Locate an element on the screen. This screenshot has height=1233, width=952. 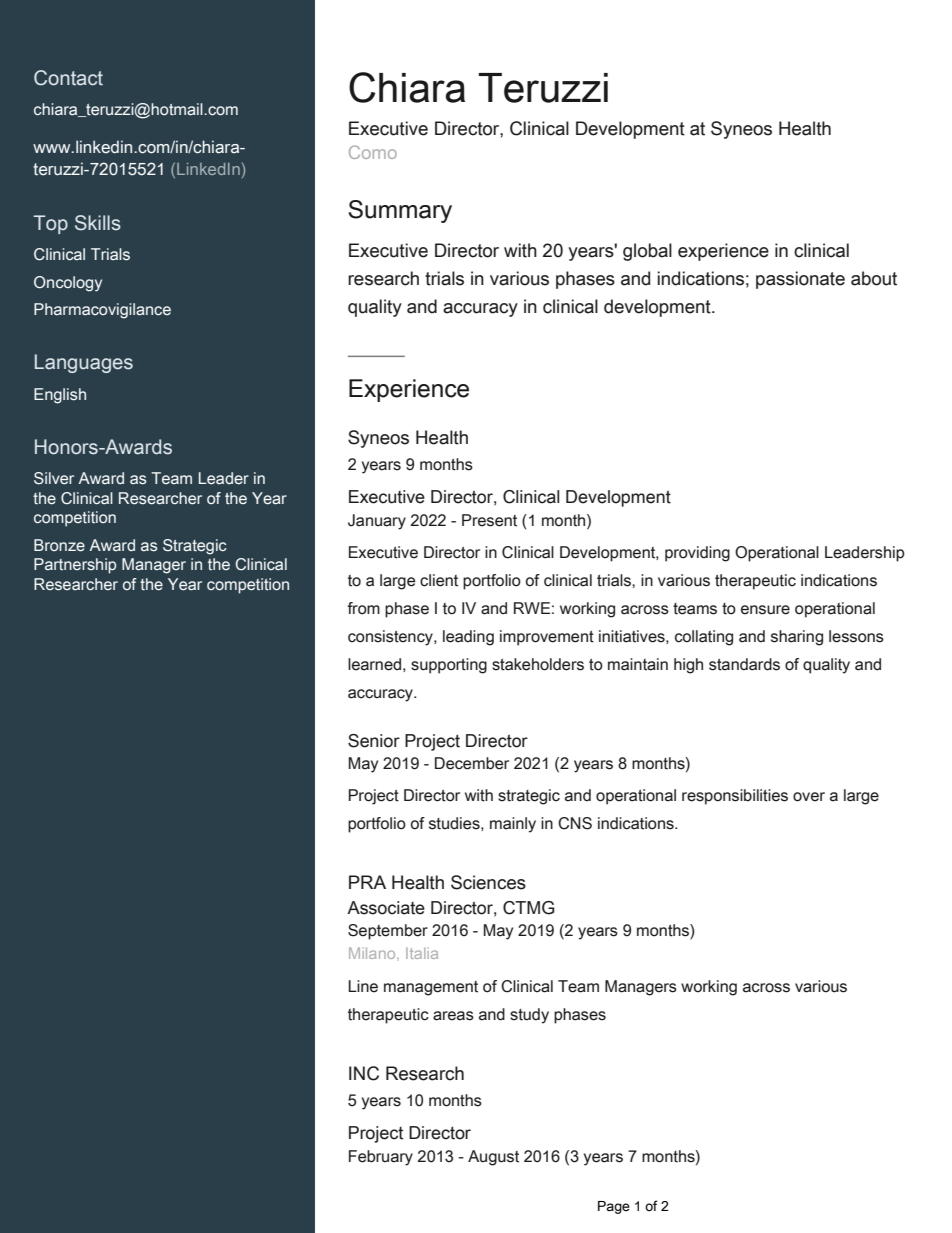
mainly is located at coordinates (513, 825).
